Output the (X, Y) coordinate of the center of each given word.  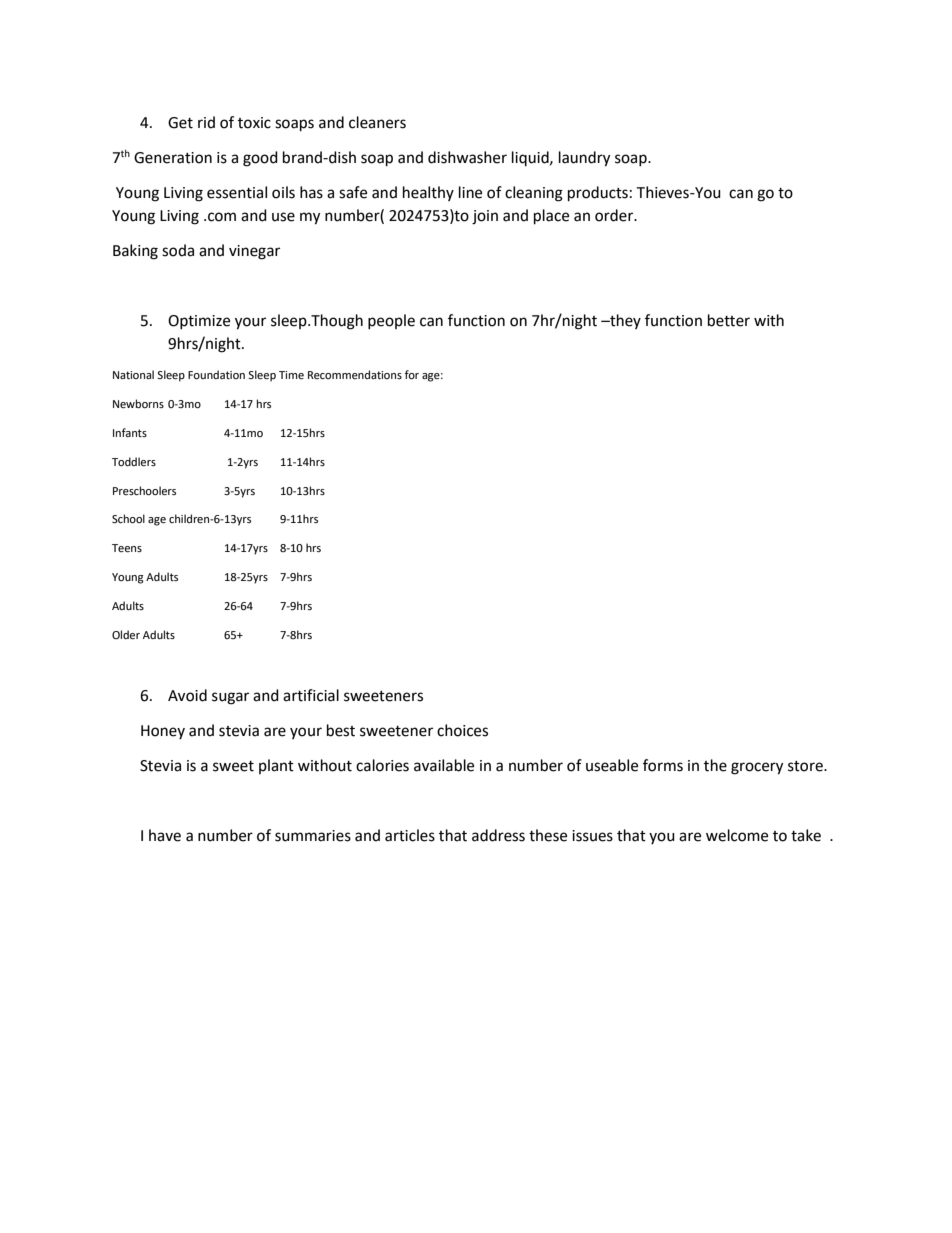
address (498, 835)
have (165, 835)
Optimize (199, 322)
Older (126, 635)
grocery (757, 768)
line (470, 192)
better (729, 320)
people (391, 321)
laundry (584, 159)
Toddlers (134, 462)
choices (462, 730)
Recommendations (355, 374)
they (624, 321)
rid (206, 122)
